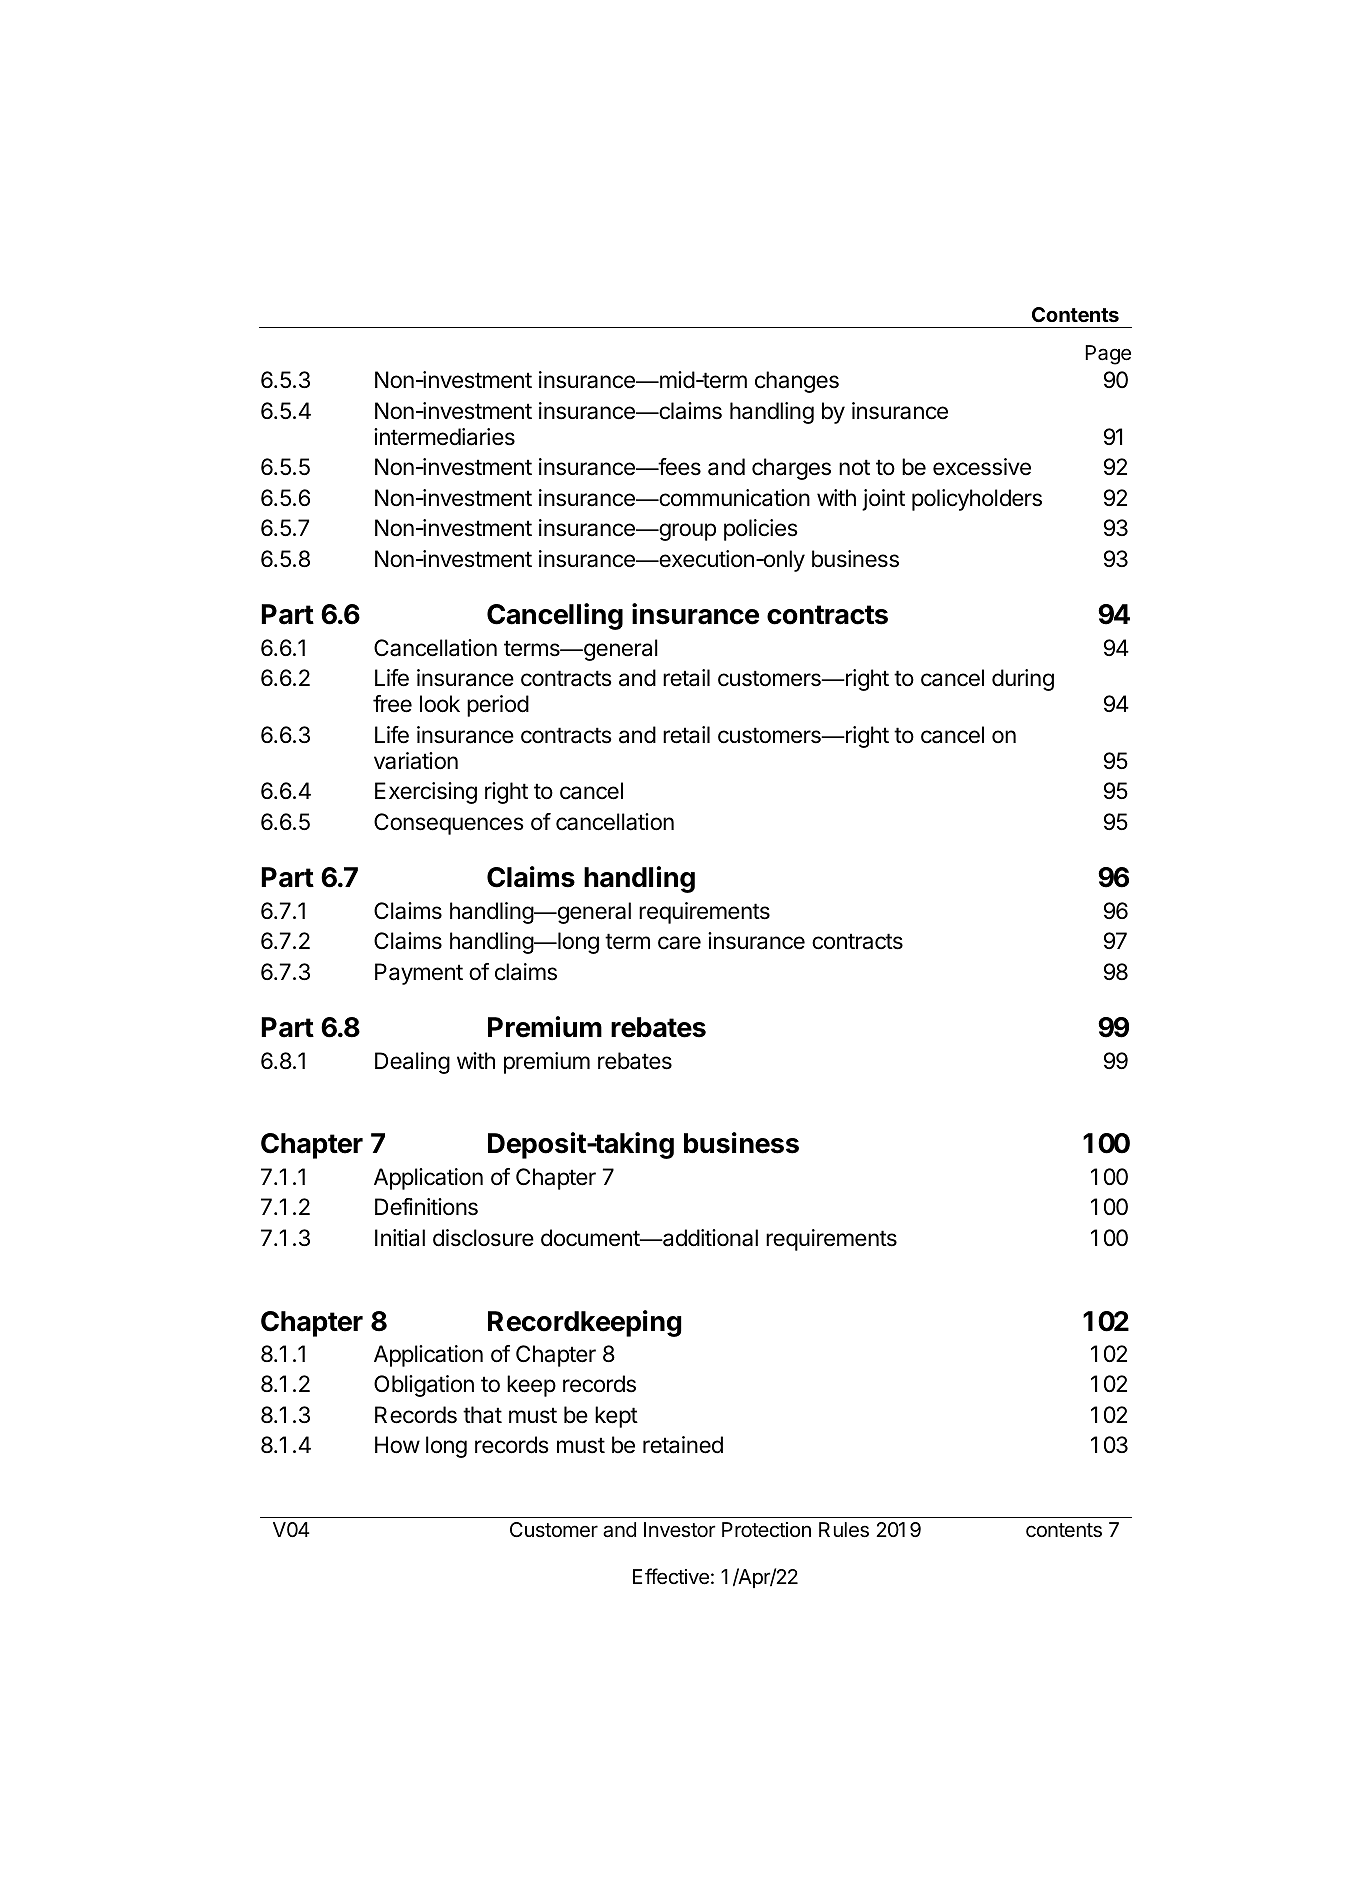  I want to click on care, so click(679, 943).
